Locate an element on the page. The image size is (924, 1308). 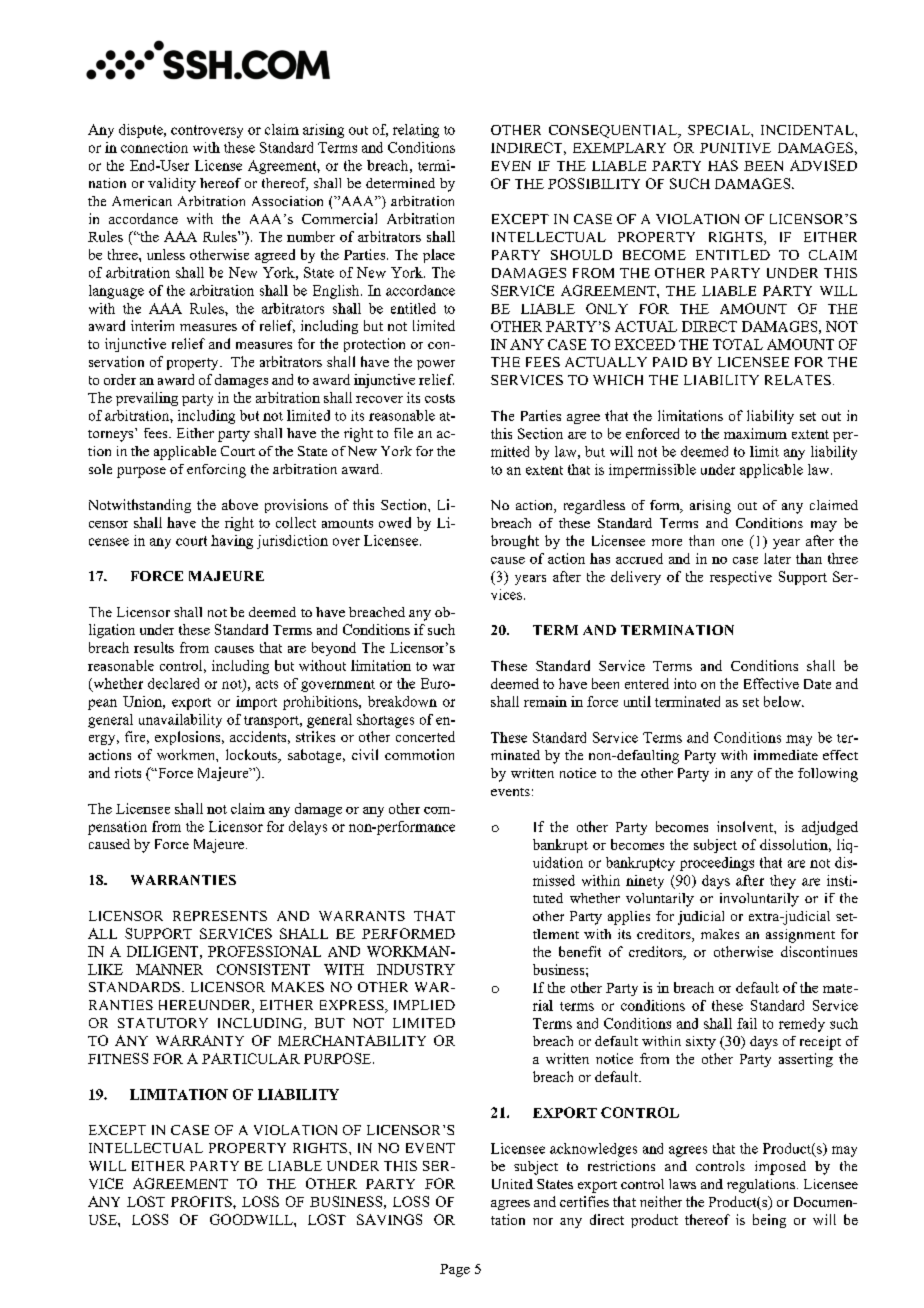
STATUTORY is located at coordinates (163, 1023).
